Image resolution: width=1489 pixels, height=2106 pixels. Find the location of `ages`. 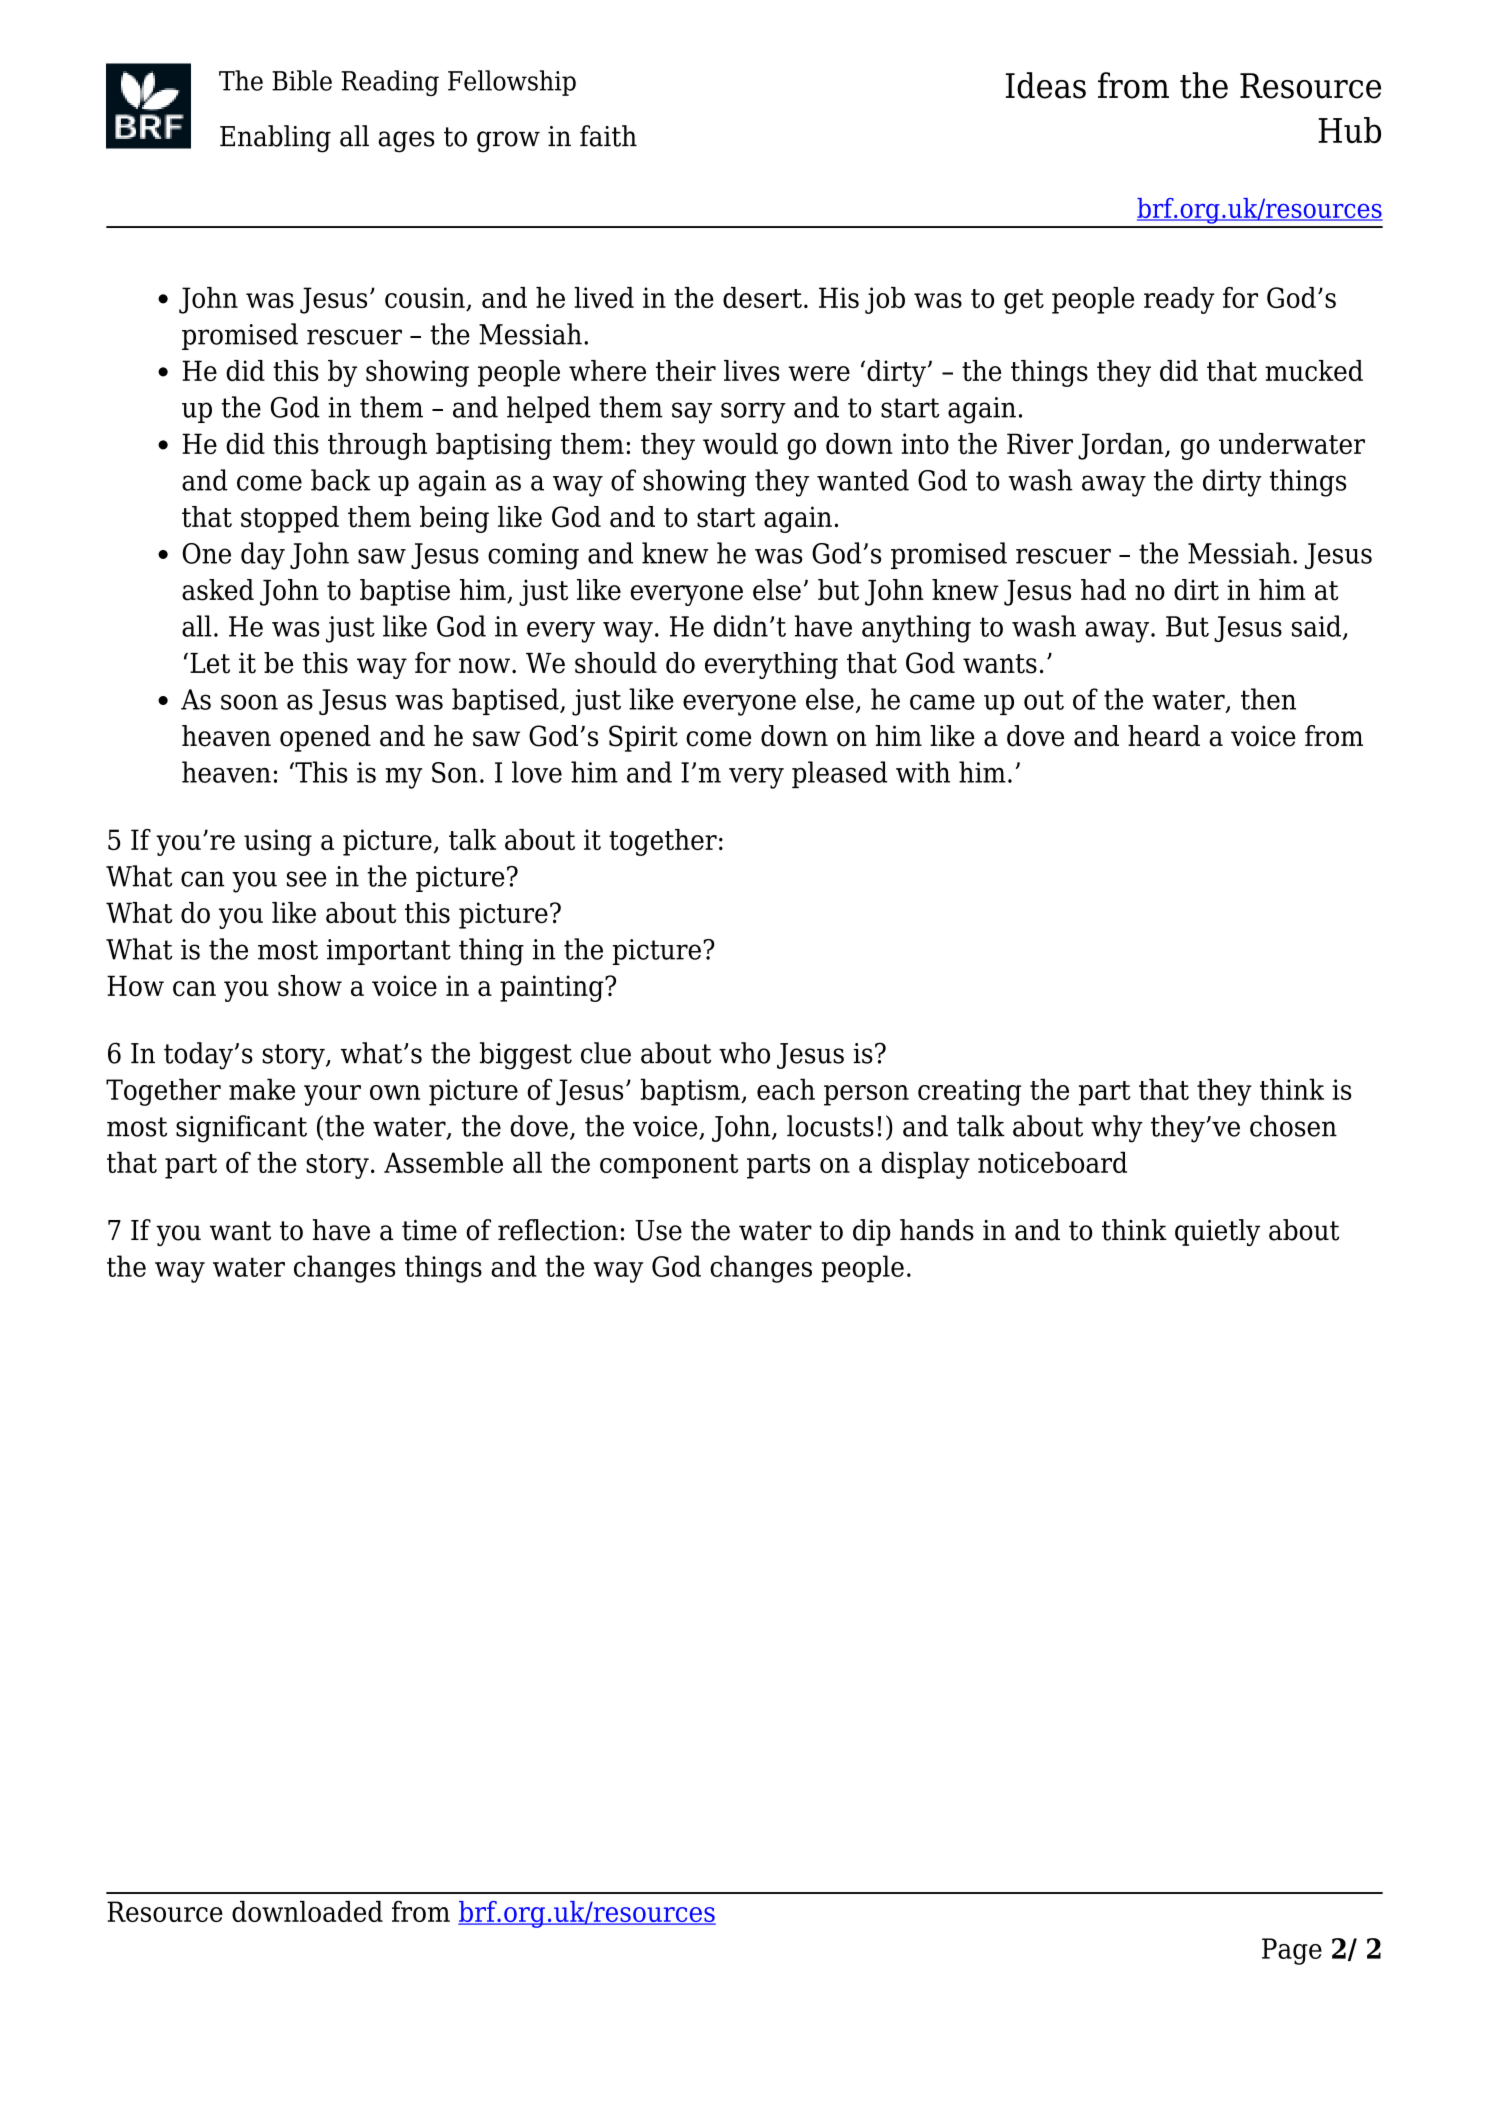

ages is located at coordinates (406, 142).
